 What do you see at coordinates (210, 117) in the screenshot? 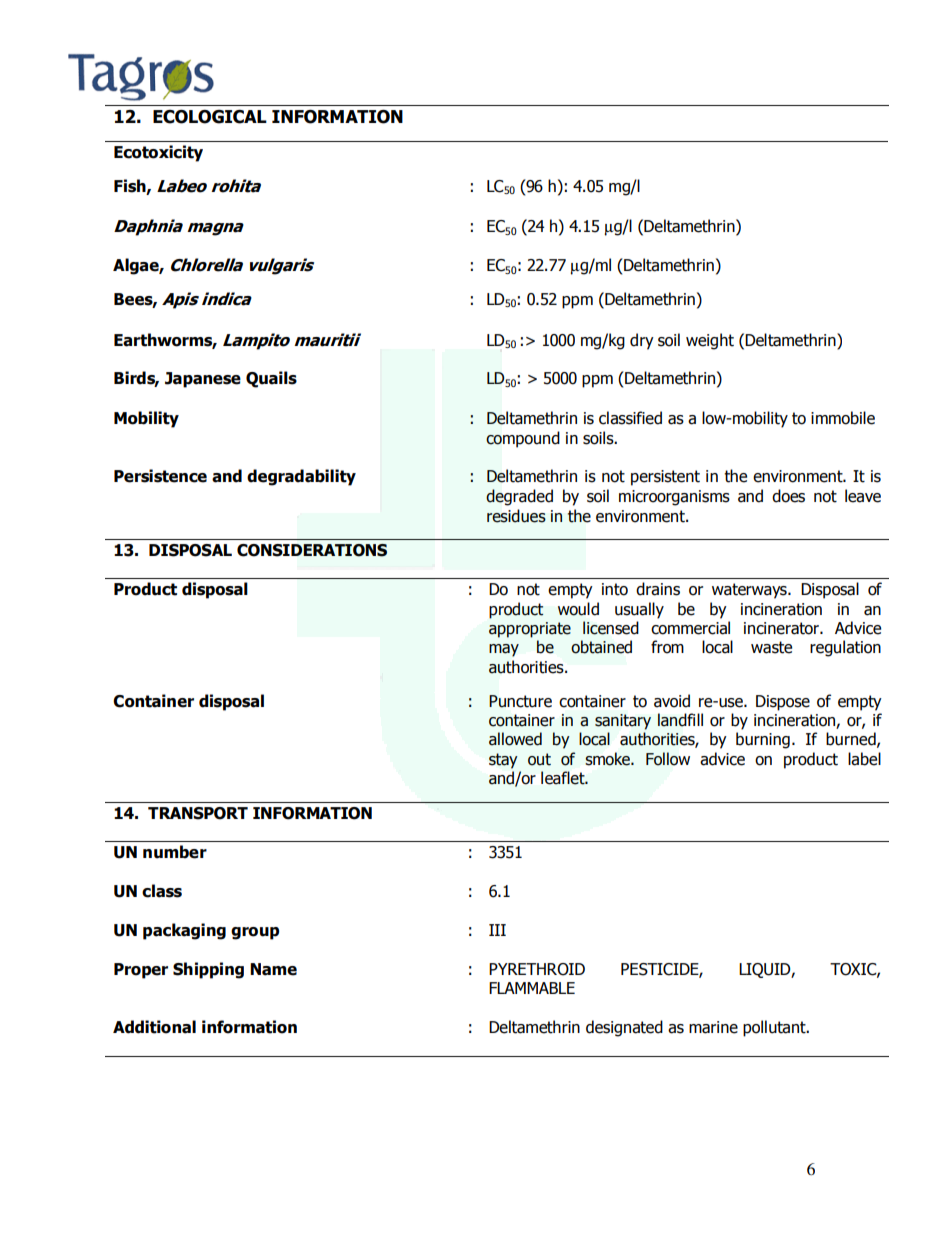
I see `ECOLOGICAL` at bounding box center [210, 117].
